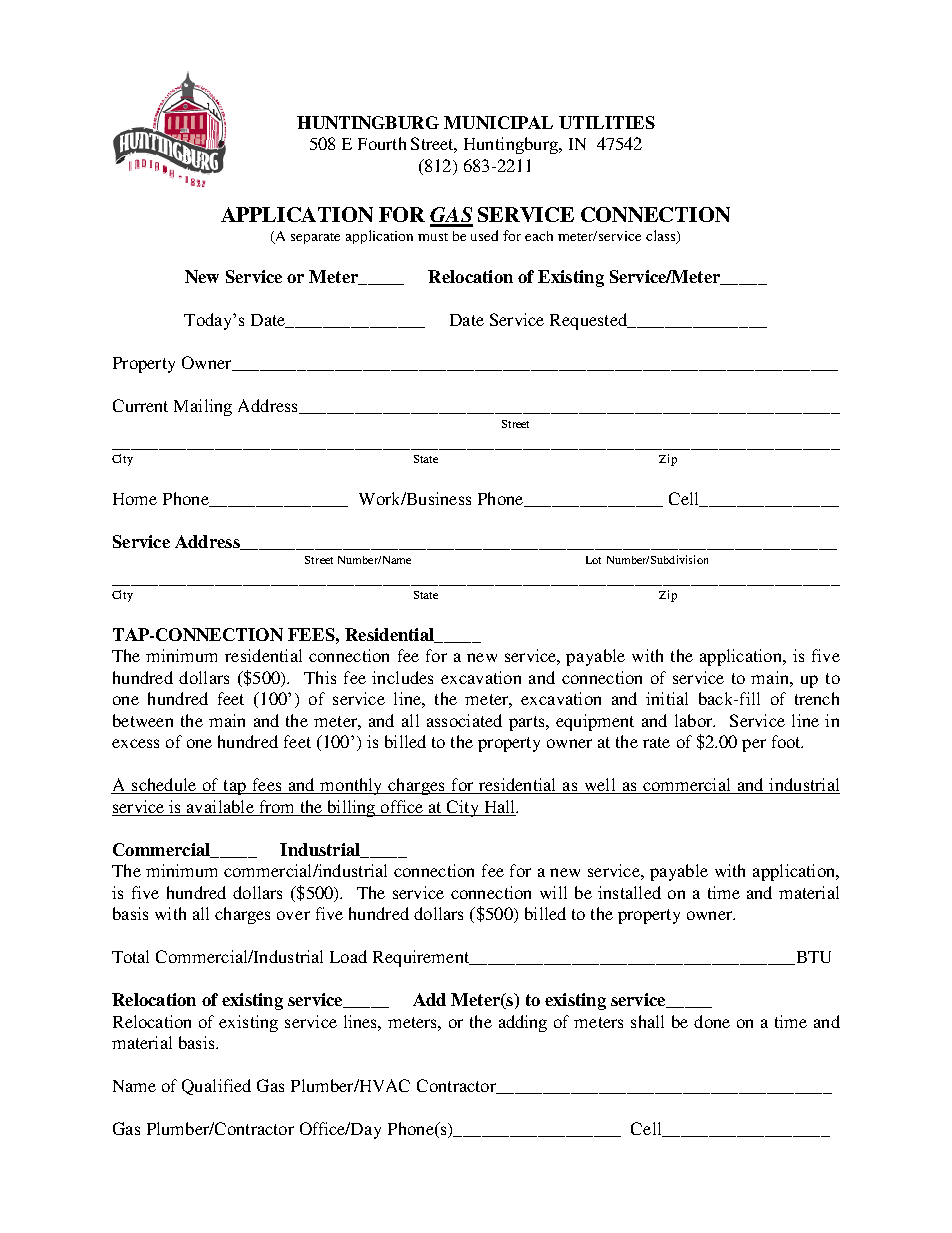 Image resolution: width=952 pixels, height=1233 pixels. What do you see at coordinates (216, 1087) in the screenshot?
I see `Qualified` at bounding box center [216, 1087].
